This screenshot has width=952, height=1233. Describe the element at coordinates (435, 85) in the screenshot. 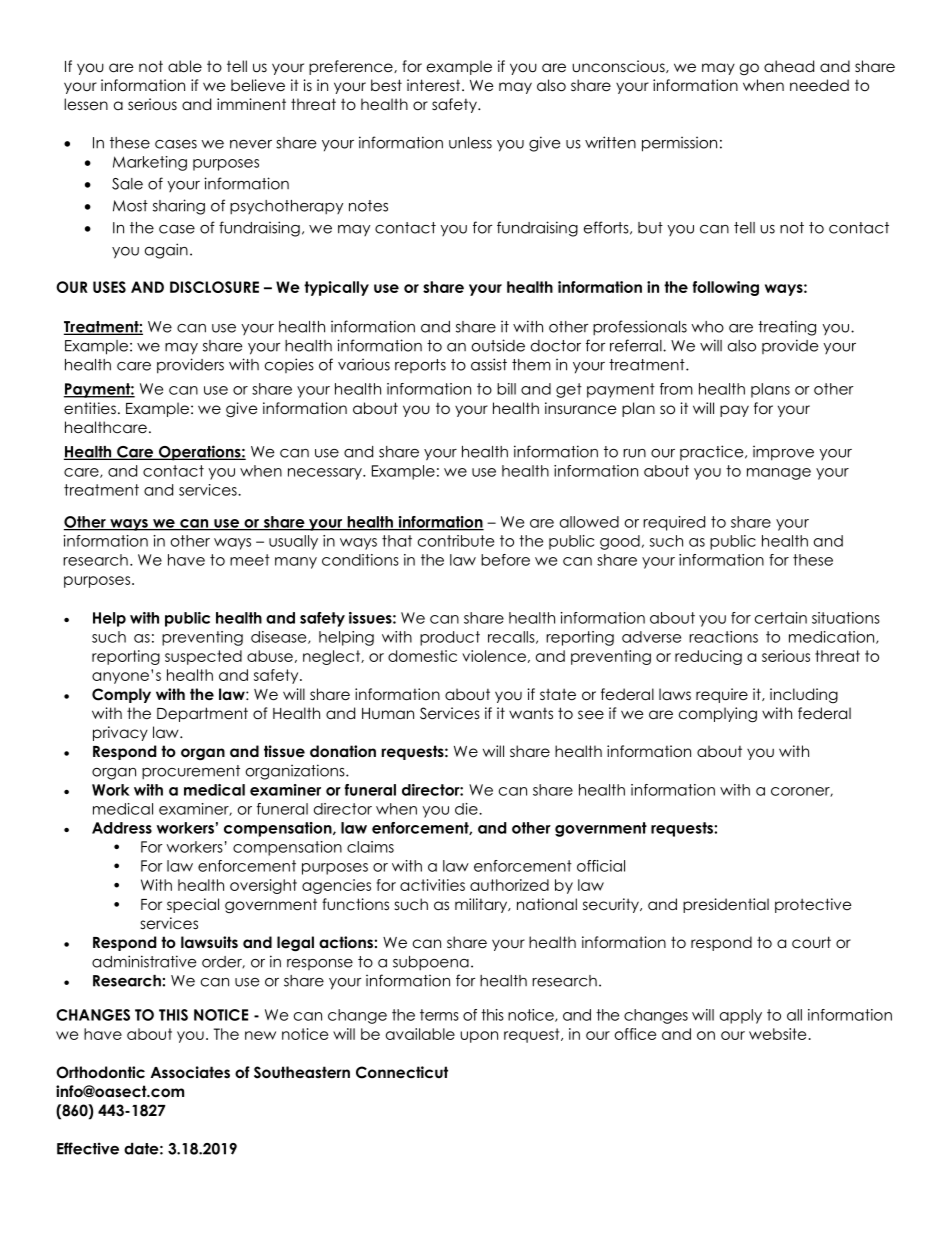

I see `interest` at that location.
